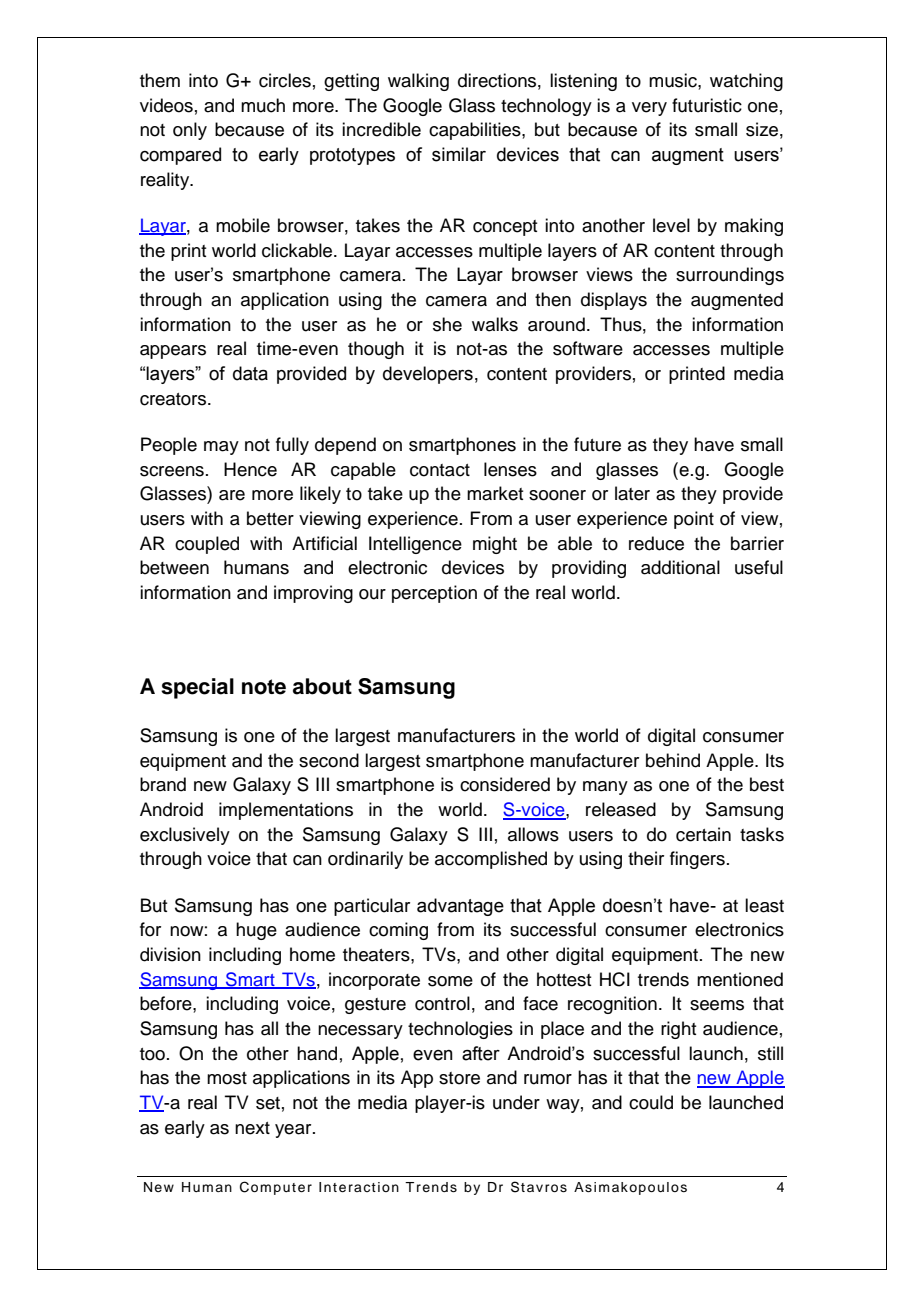 This screenshot has height=1307, width=924. Describe the element at coordinates (673, 760) in the screenshot. I see `behind` at that location.
